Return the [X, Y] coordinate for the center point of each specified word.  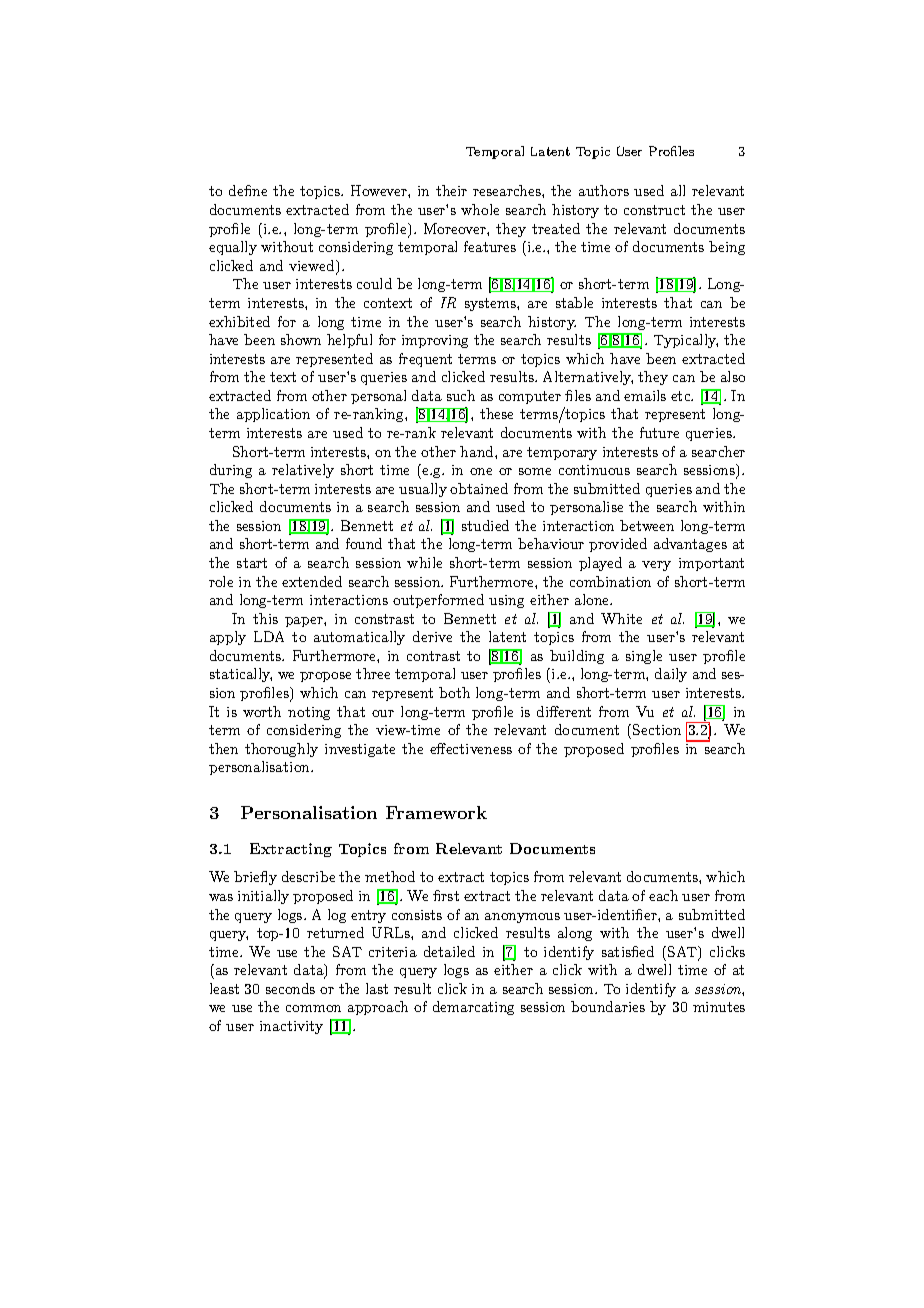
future [659, 432]
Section [657, 729]
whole [480, 209]
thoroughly [281, 750]
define [248, 190]
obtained [479, 488]
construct [654, 210]
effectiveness [471, 748]
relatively [303, 471]
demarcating [473, 1008]
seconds [290, 988]
